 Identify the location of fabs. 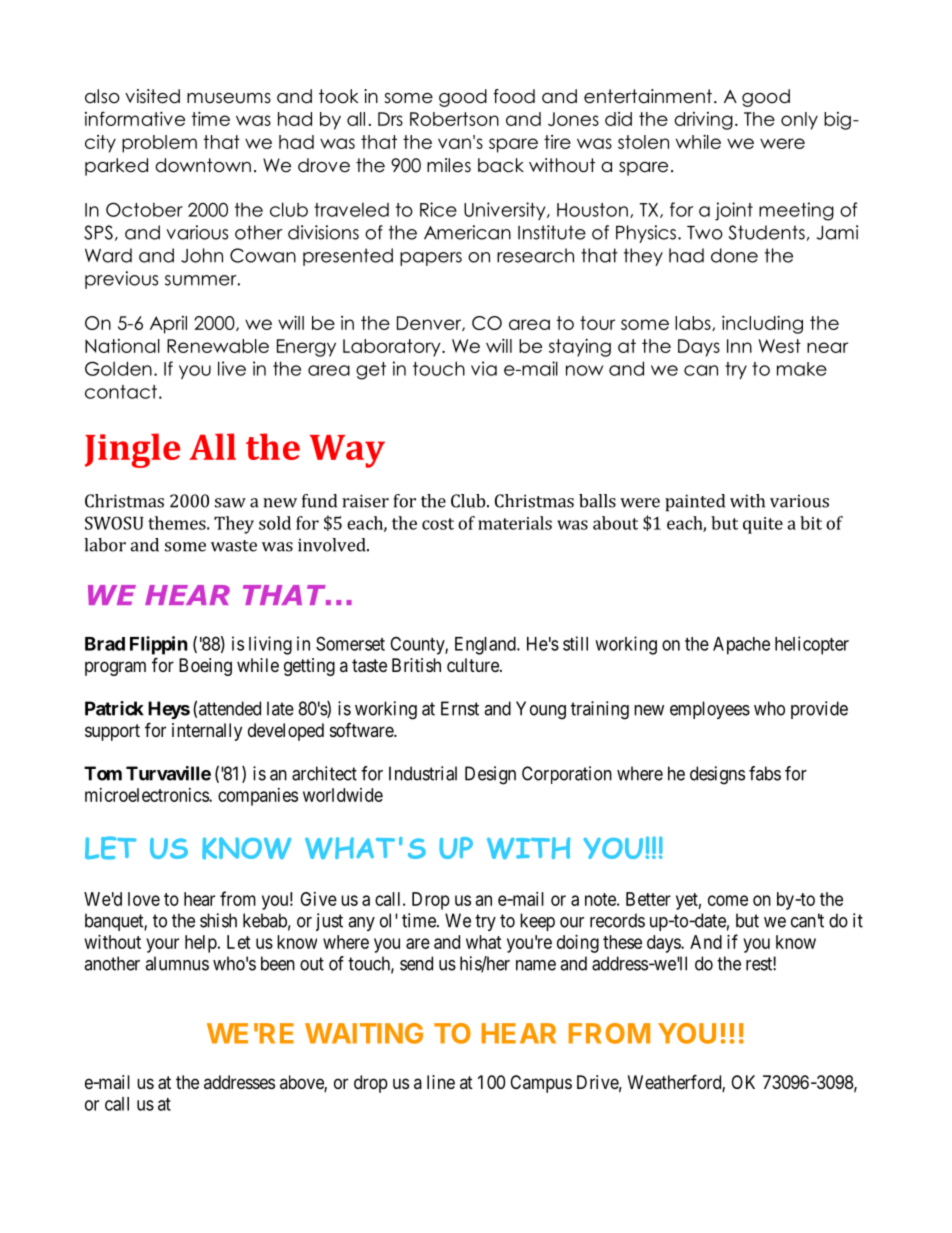
(765, 773).
